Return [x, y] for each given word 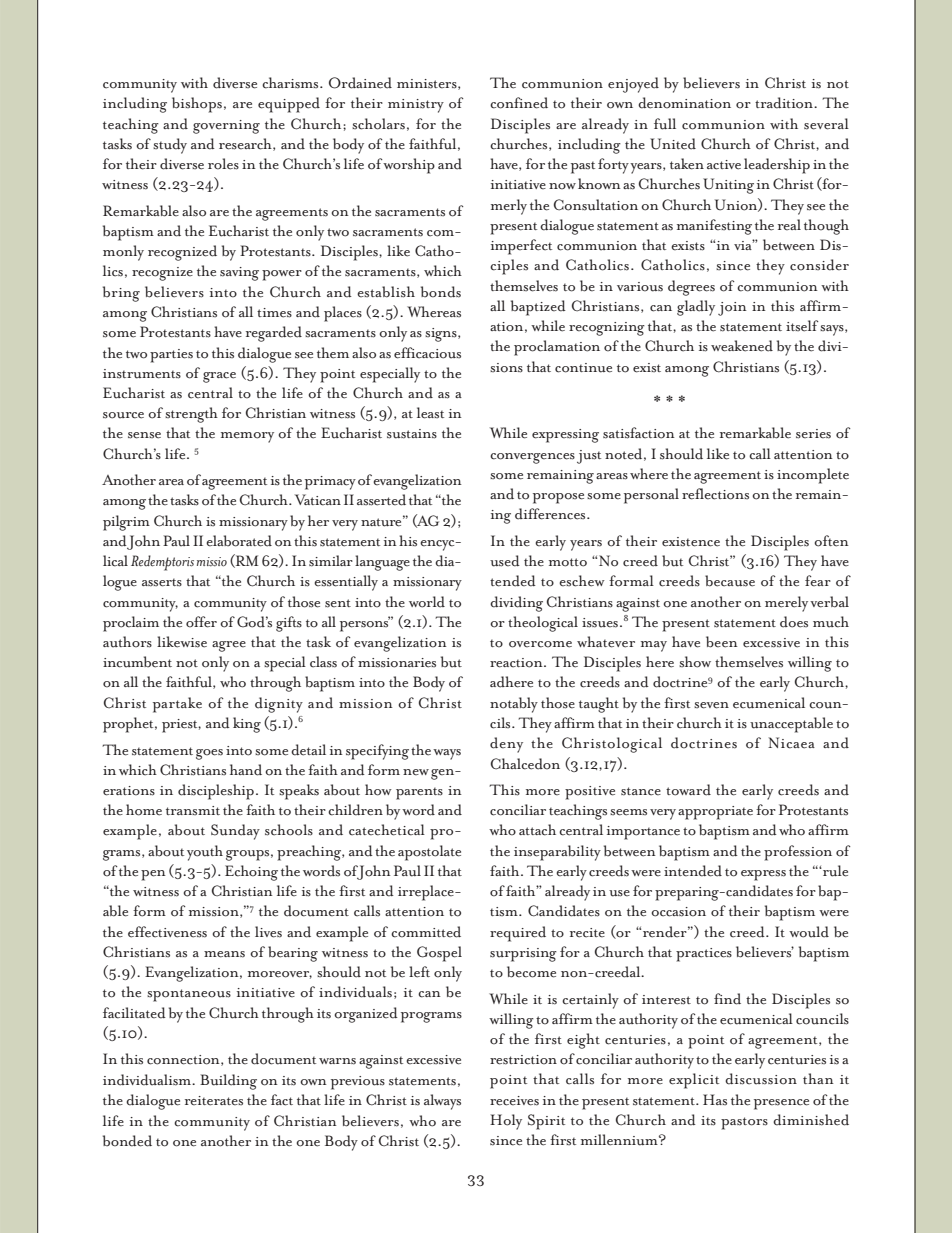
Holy [506, 1122]
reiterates [214, 1101]
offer [201, 622]
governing [226, 127]
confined [519, 103]
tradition [785, 103]
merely [786, 604]
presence [781, 1104]
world [427, 602]
